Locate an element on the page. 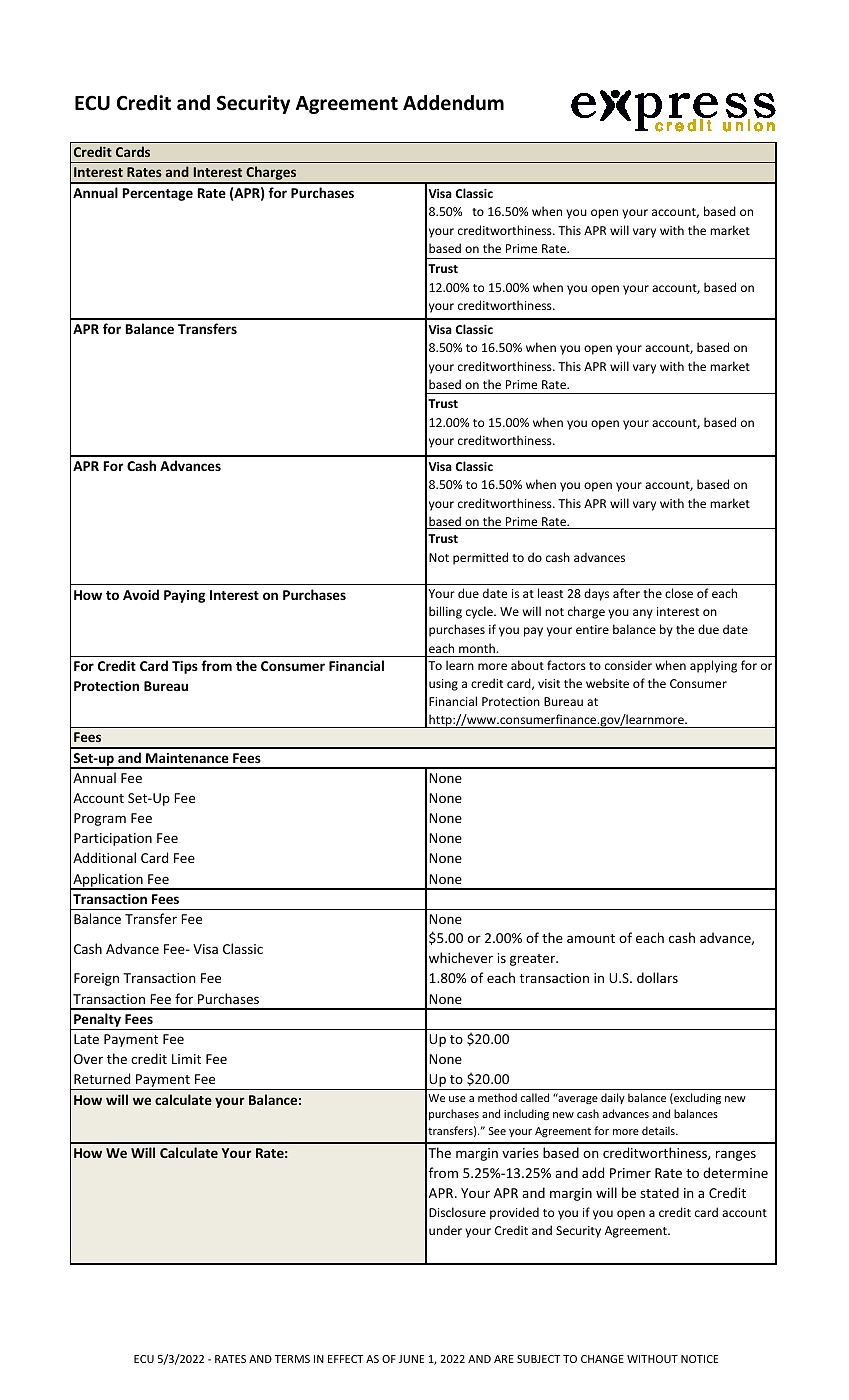 This page has height=1400, width=849. dollars is located at coordinates (657, 977).
